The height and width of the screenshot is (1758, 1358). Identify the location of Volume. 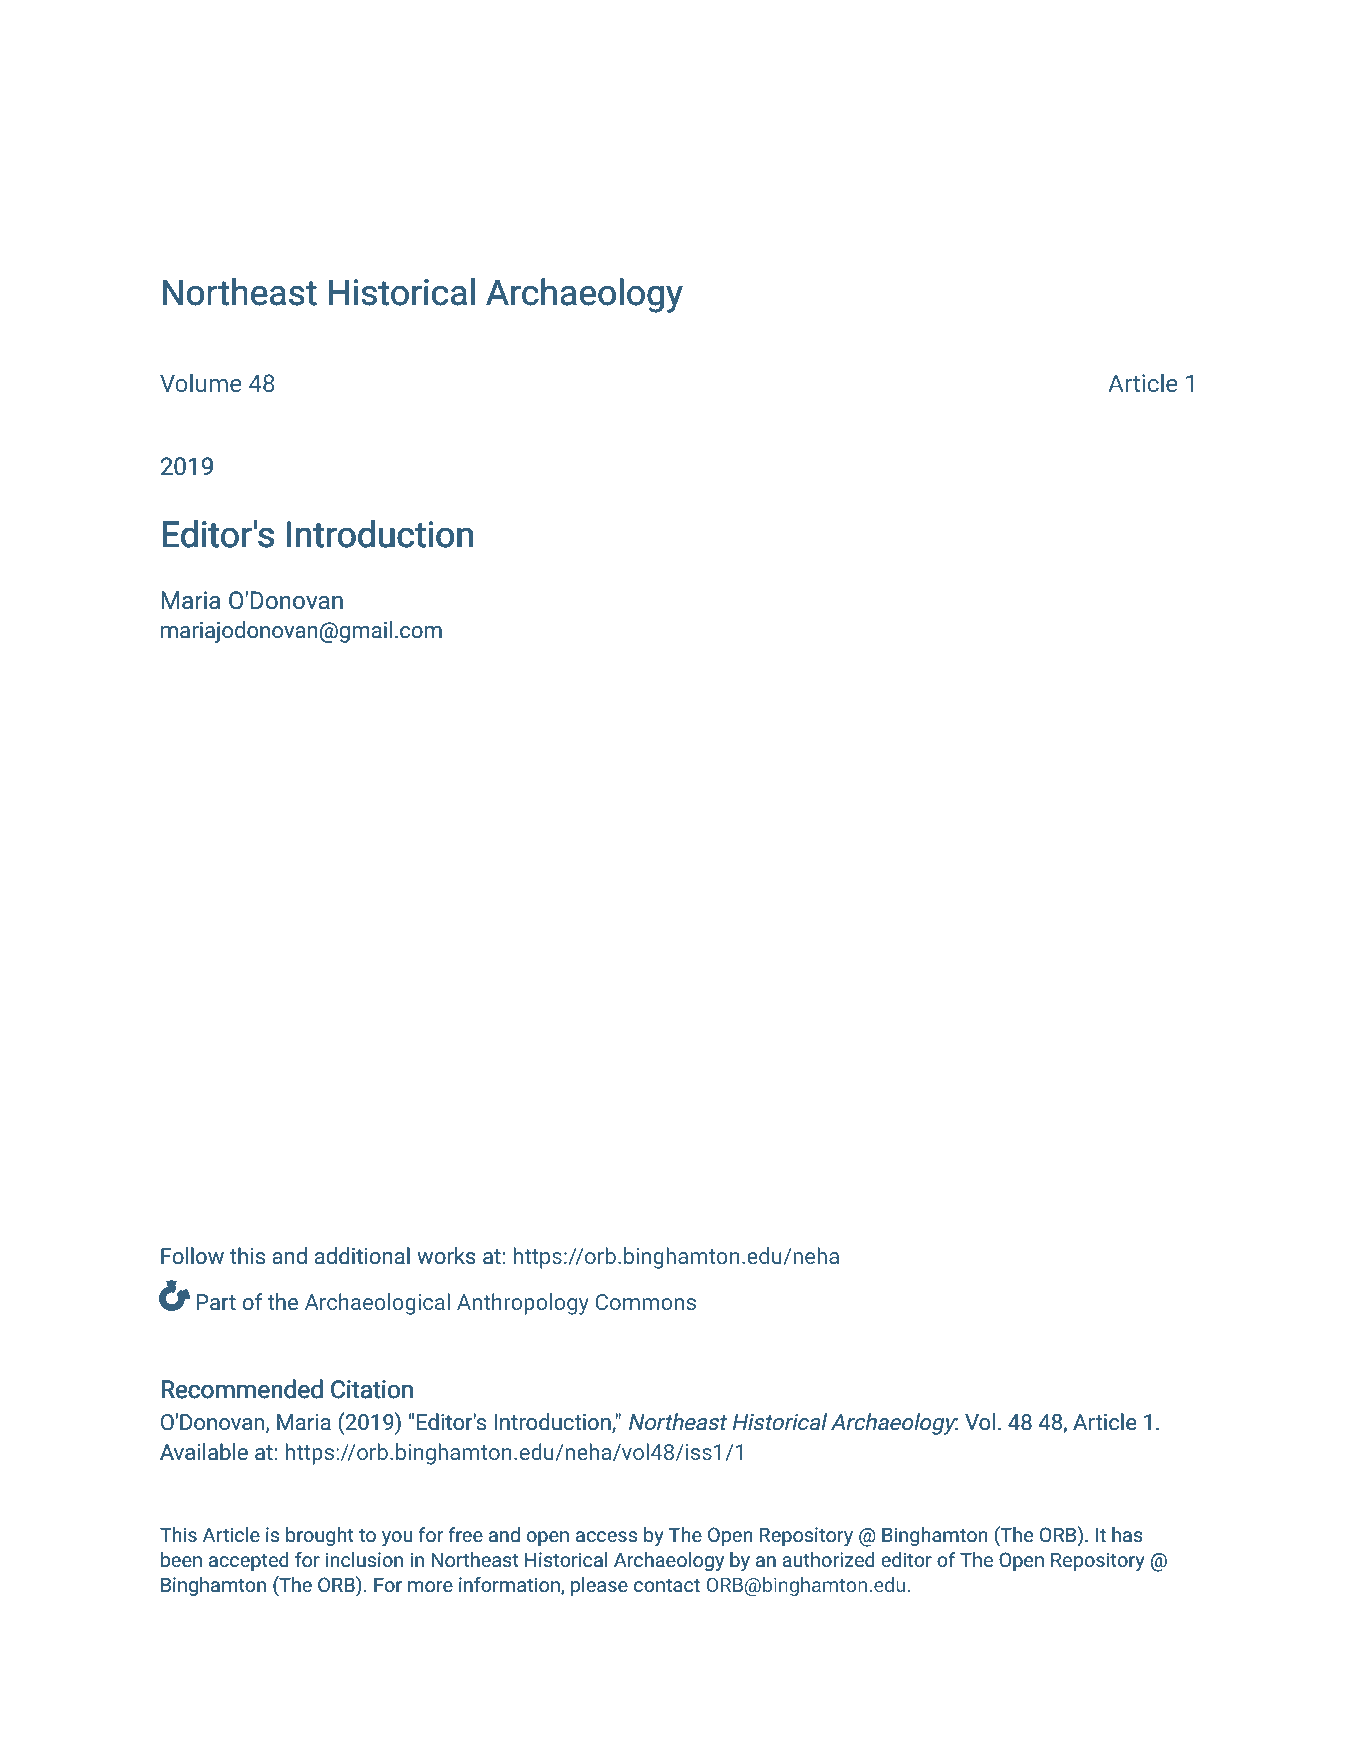
(200, 382).
